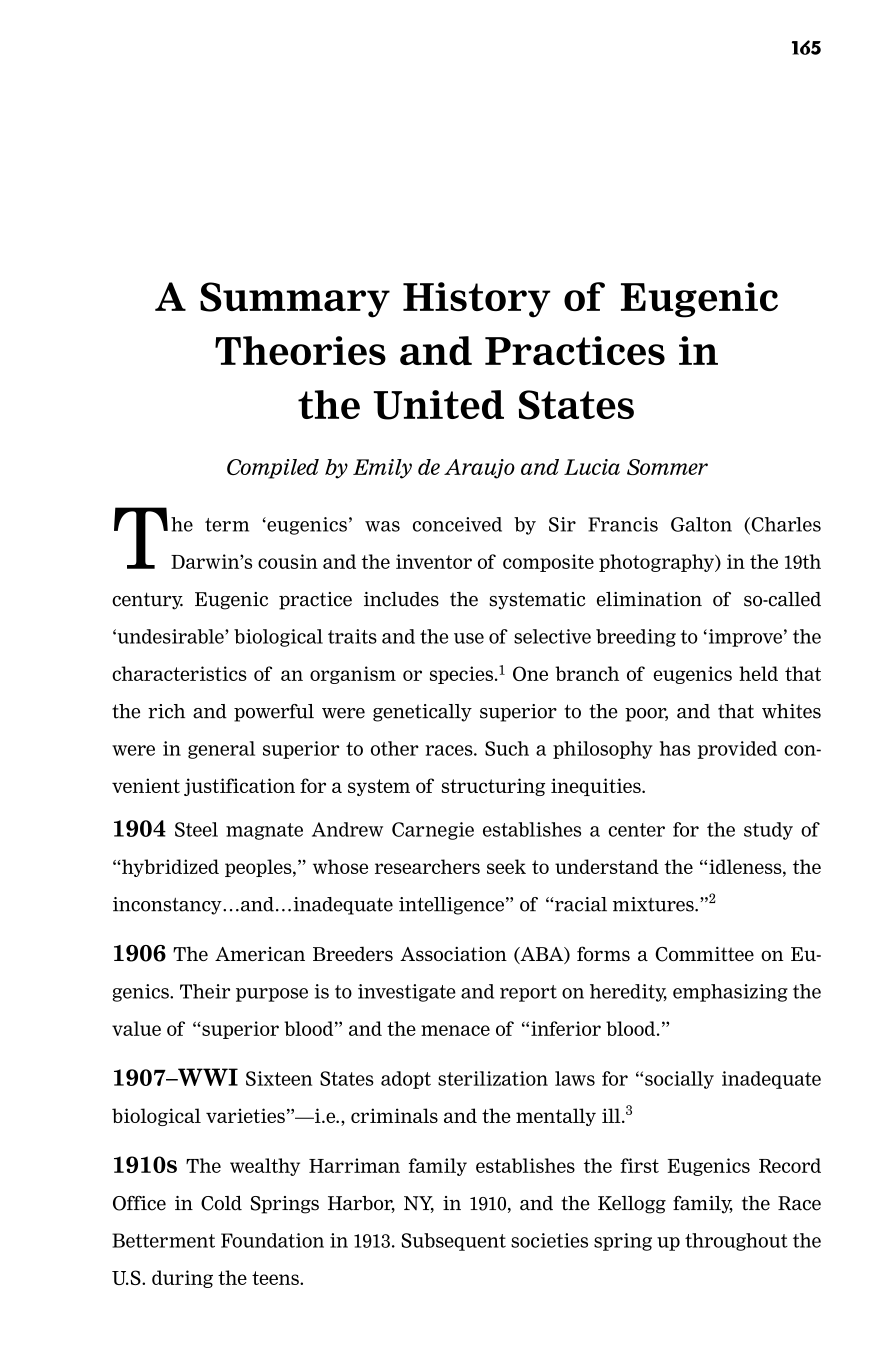  What do you see at coordinates (736, 1242) in the screenshot?
I see `throughout` at bounding box center [736, 1242].
